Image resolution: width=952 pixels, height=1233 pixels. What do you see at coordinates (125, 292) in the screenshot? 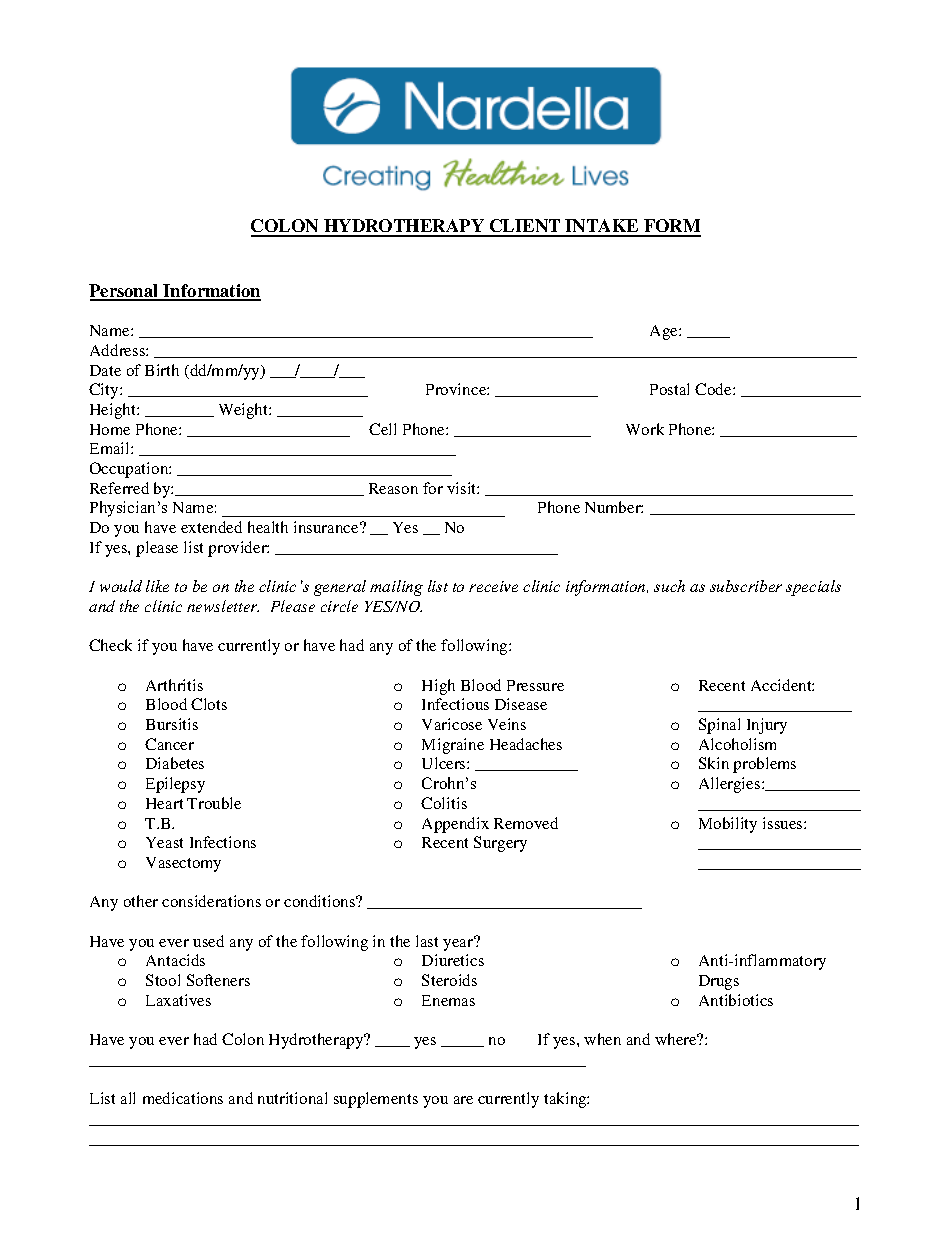
I see `Personal` at bounding box center [125, 292].
